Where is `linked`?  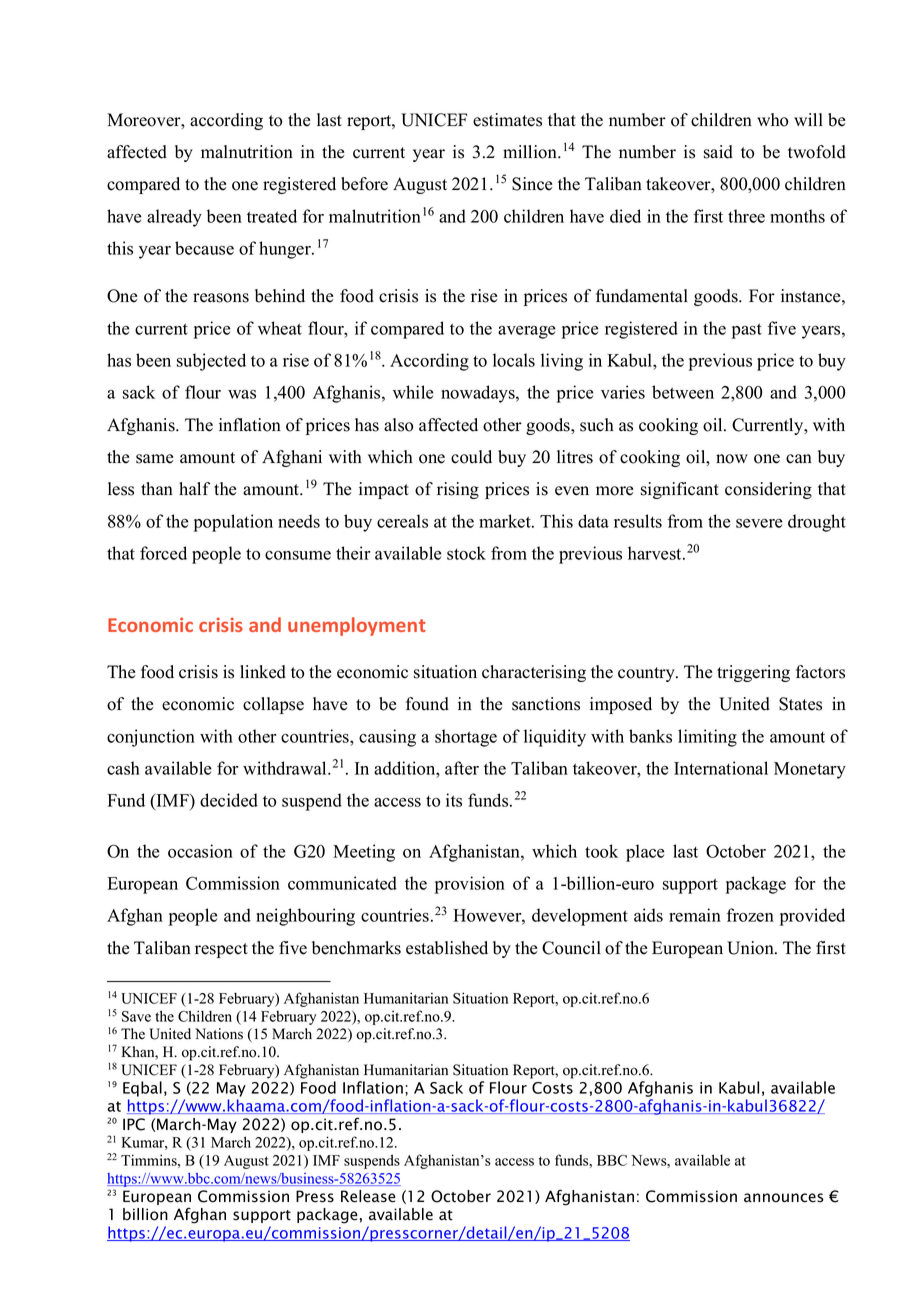
linked is located at coordinates (263, 672).
